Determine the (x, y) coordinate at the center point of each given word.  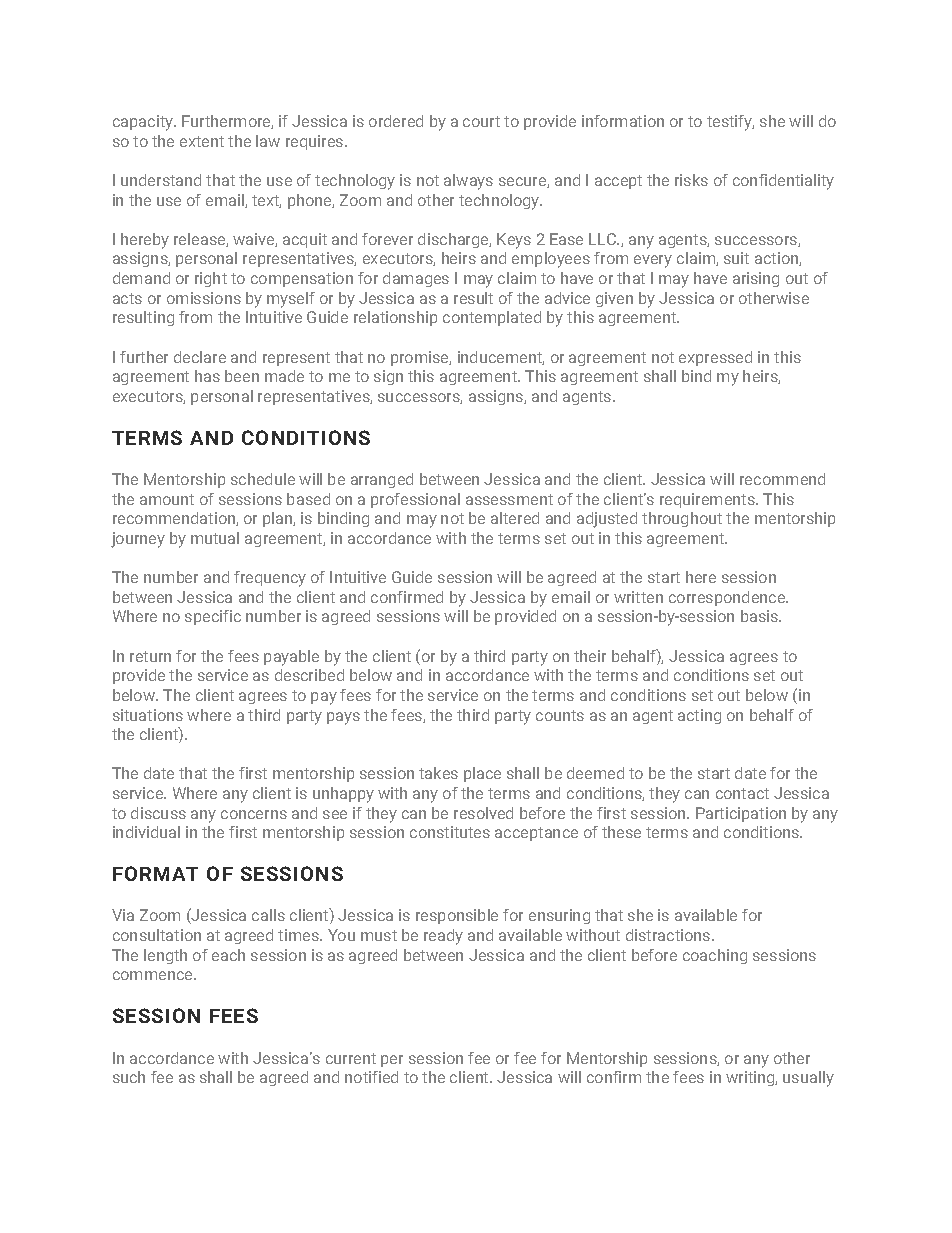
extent (202, 141)
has (207, 376)
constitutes (450, 832)
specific (213, 617)
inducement (501, 358)
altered (515, 518)
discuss (158, 813)
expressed (715, 358)
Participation (741, 814)
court (481, 121)
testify (730, 123)
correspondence (728, 598)
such (129, 1077)
